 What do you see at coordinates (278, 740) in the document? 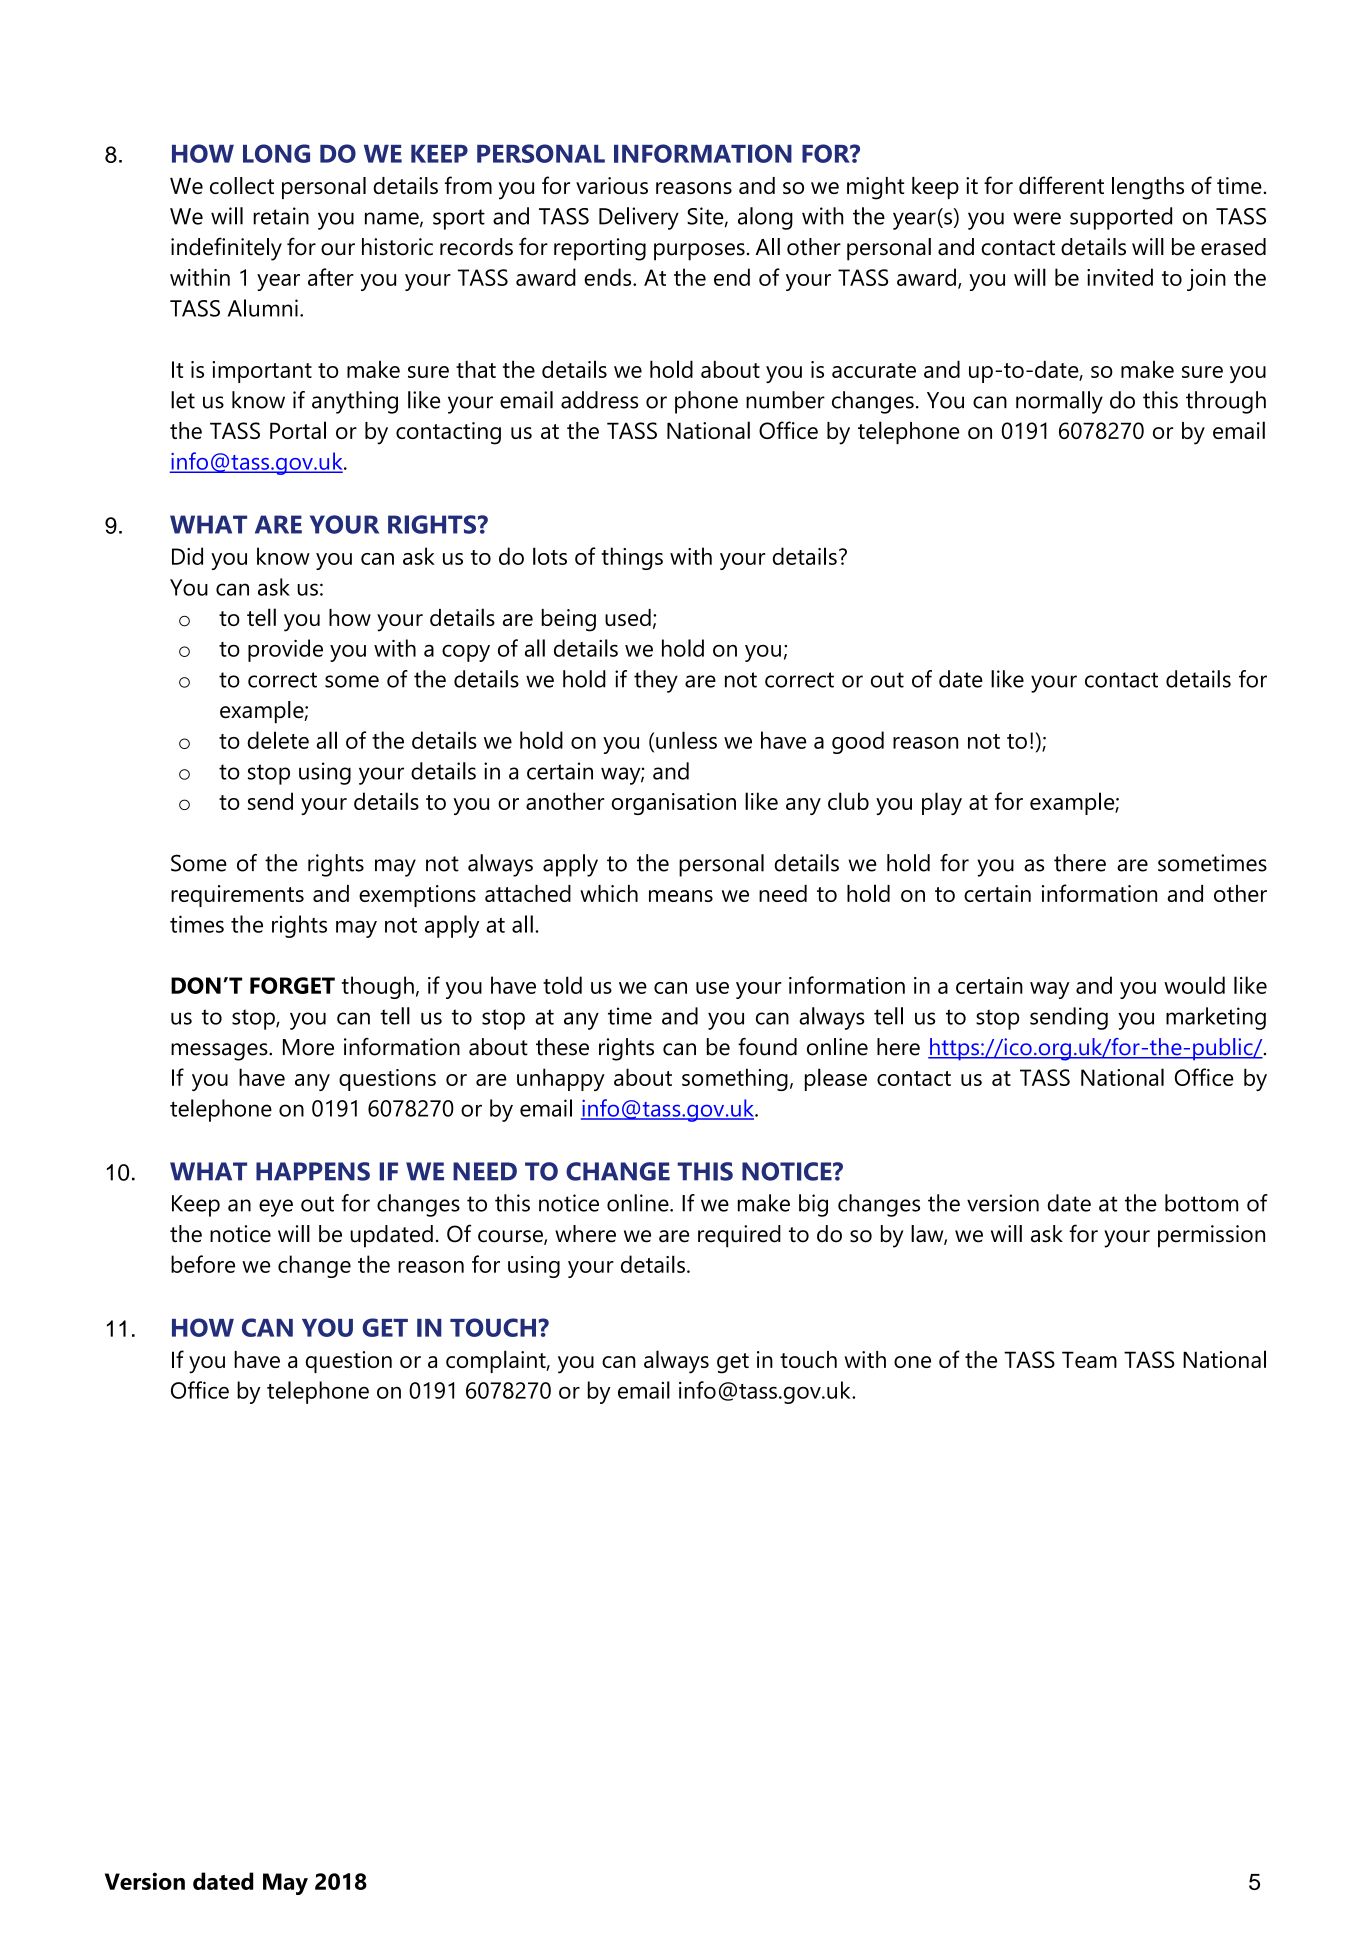
I see `delete` at bounding box center [278, 740].
